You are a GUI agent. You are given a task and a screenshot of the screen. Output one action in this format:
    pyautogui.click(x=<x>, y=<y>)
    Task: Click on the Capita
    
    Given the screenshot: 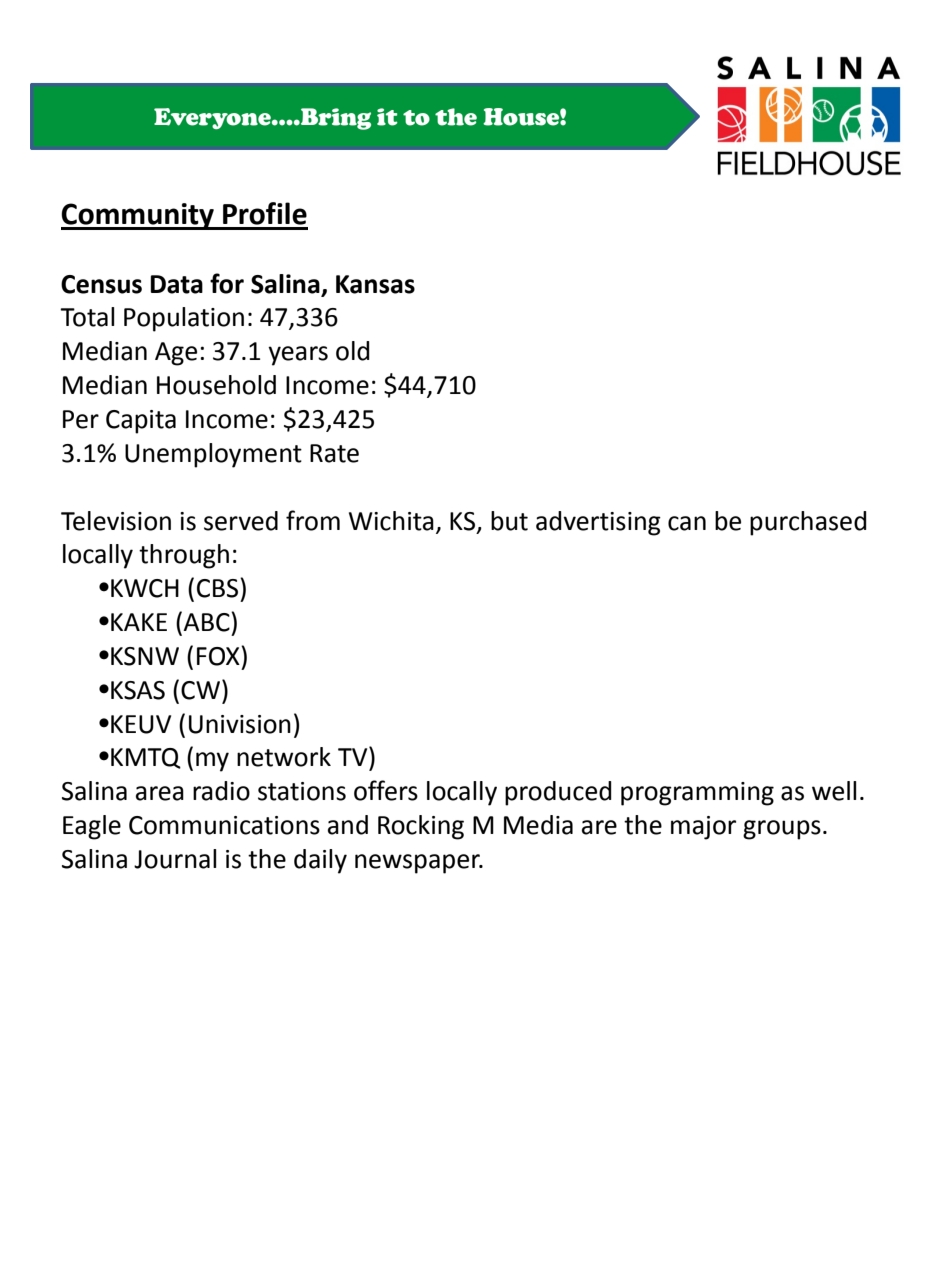 What is the action you would take?
    pyautogui.click(x=141, y=422)
